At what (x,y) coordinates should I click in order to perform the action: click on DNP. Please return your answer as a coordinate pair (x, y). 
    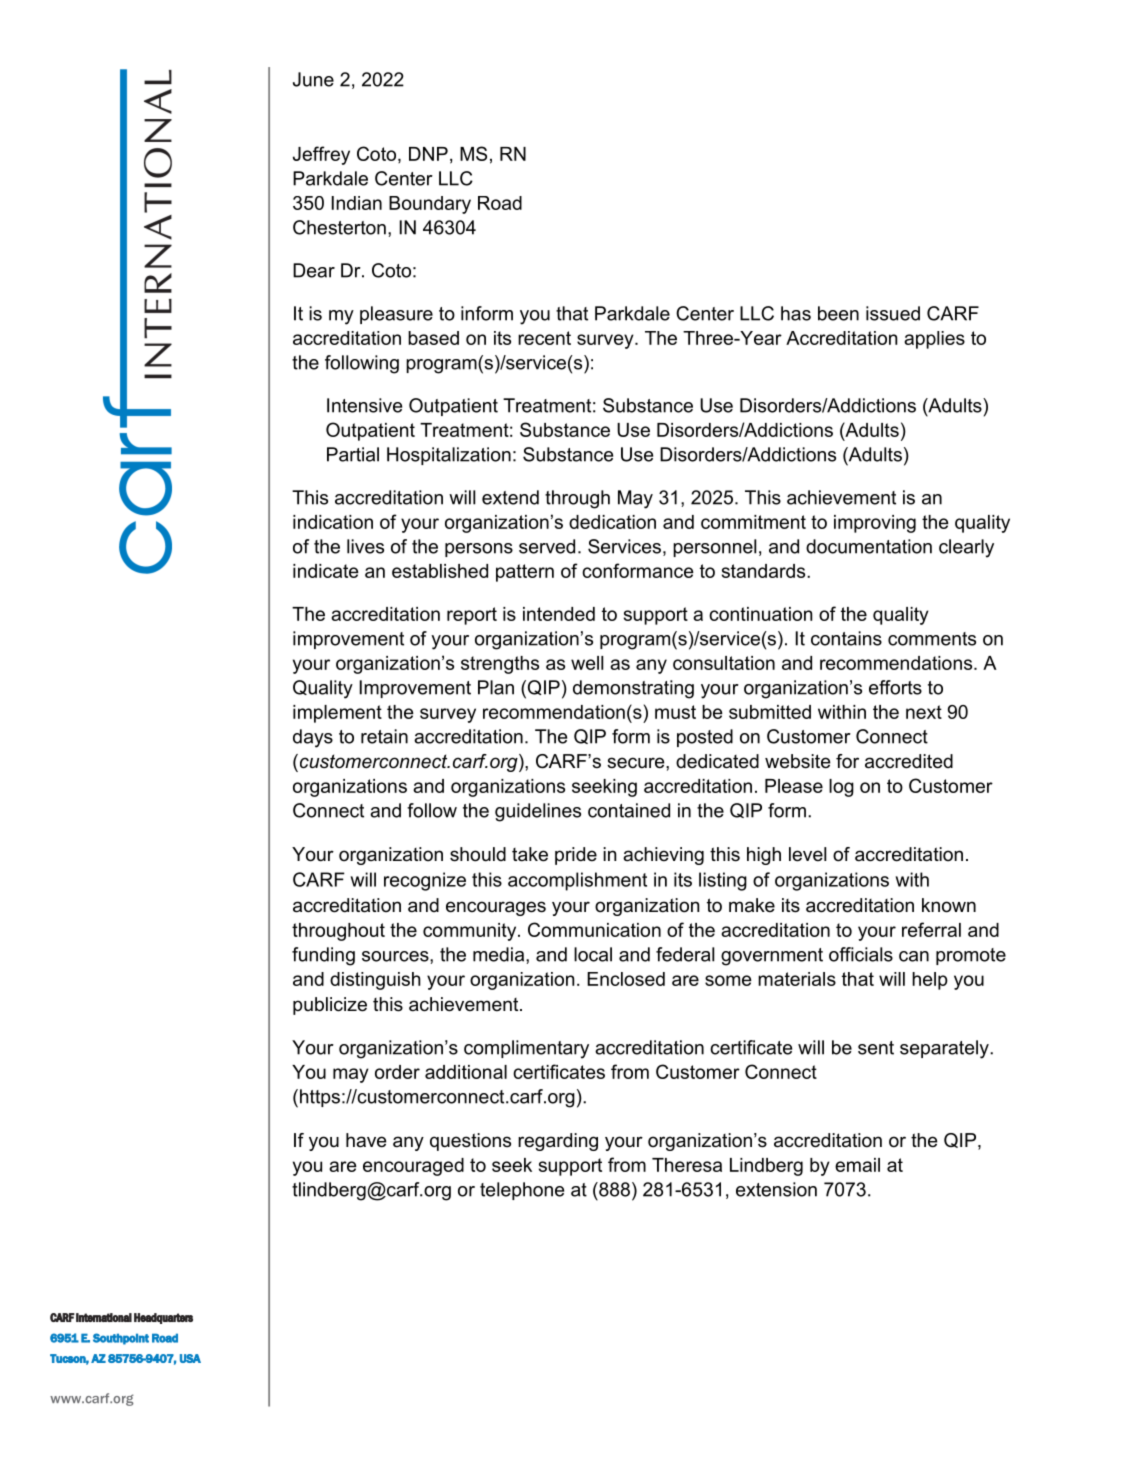
    Looking at the image, I should click on (428, 154).
